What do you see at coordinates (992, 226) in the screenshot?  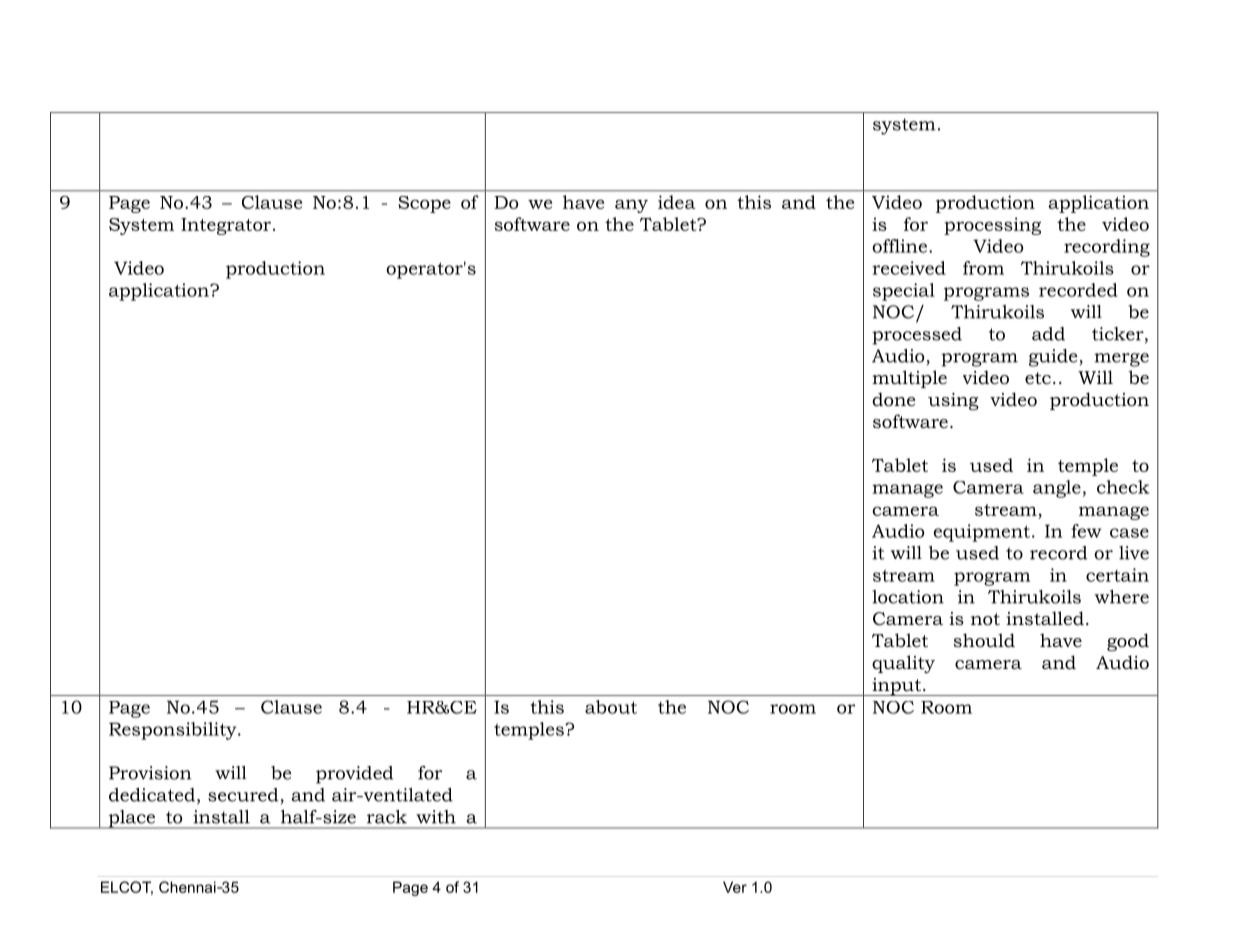 I see `processing` at bounding box center [992, 226].
